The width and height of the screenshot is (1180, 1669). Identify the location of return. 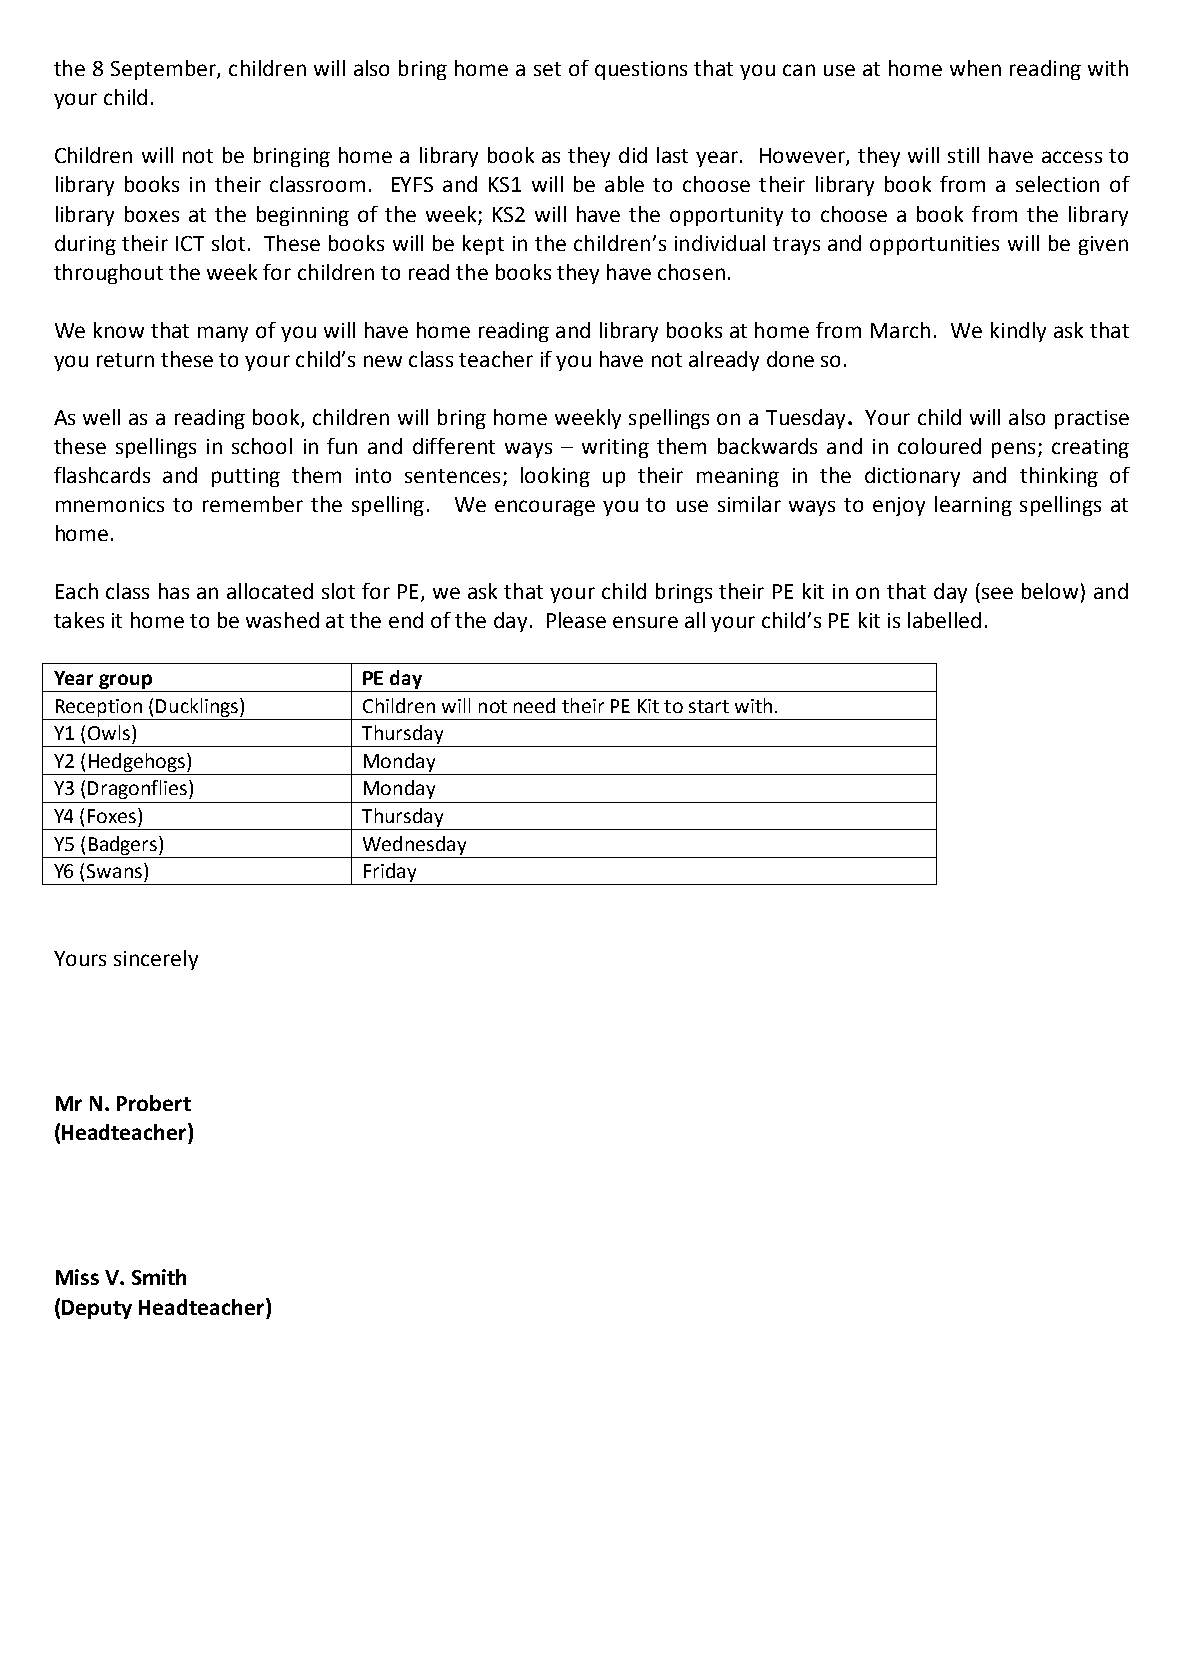
(125, 360).
